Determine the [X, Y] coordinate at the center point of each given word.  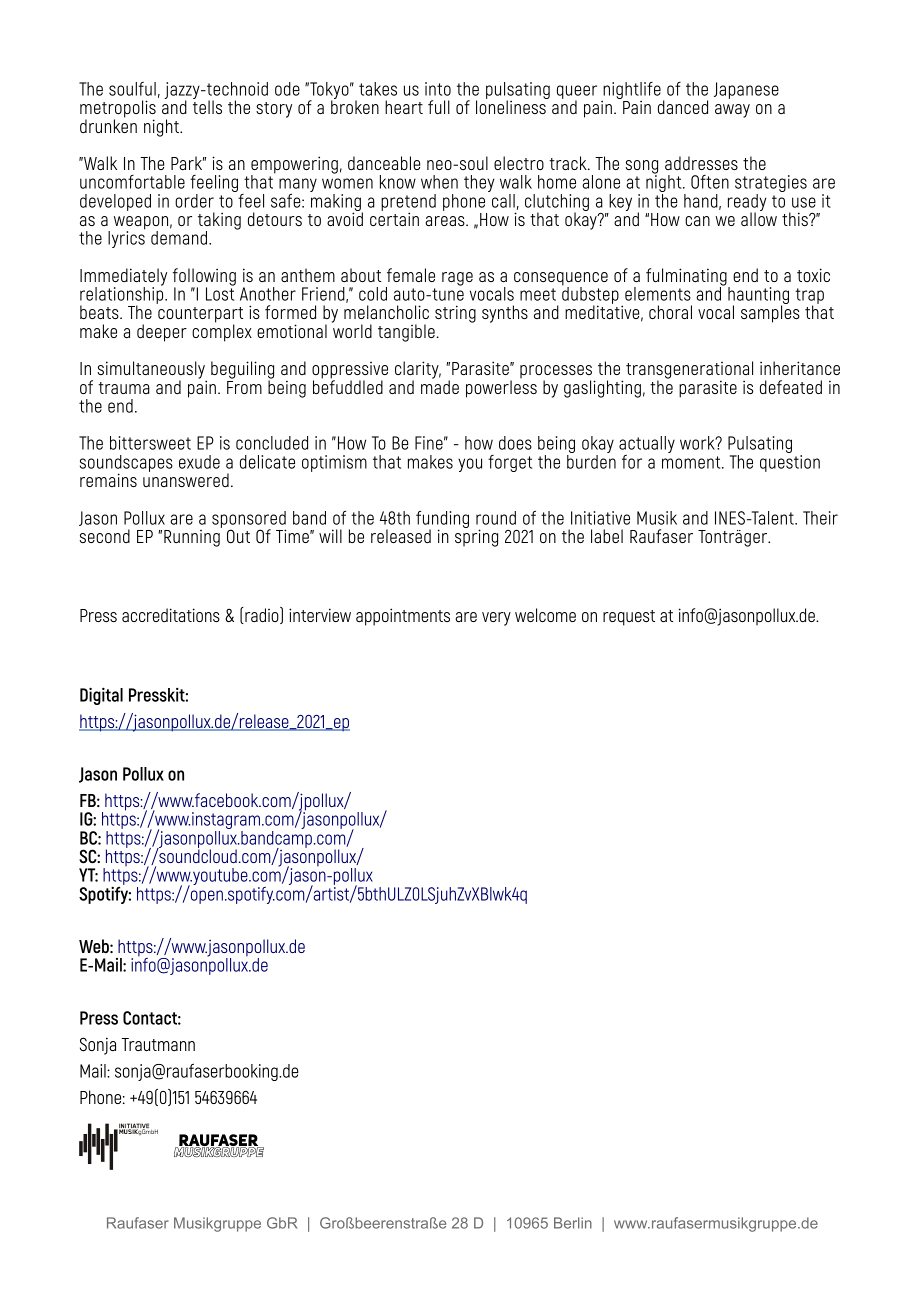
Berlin [573, 1223]
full [439, 107]
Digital [101, 696]
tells [207, 106]
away [732, 111]
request [629, 618]
